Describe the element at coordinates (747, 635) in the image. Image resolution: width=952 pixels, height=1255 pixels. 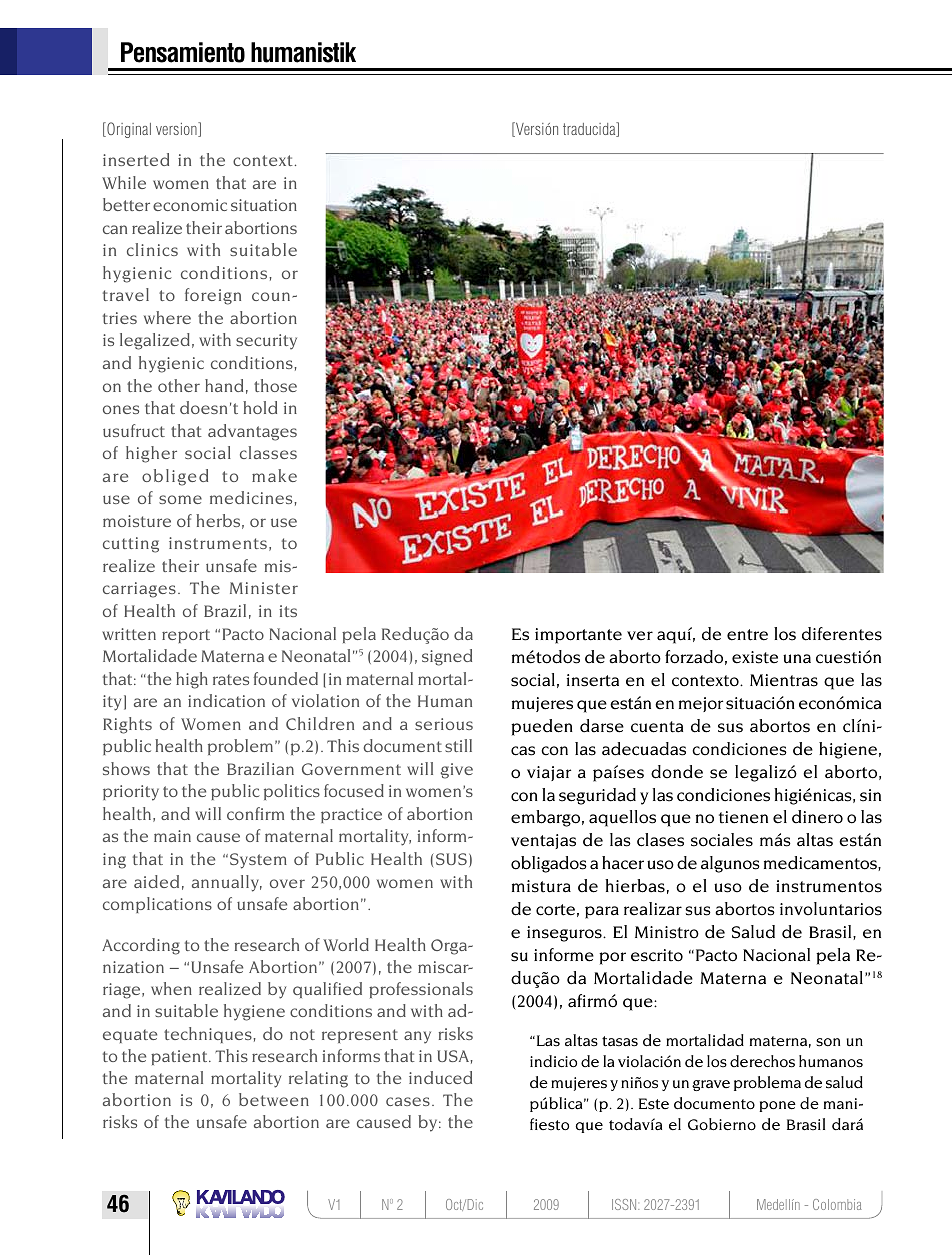
I see `entre` at that location.
